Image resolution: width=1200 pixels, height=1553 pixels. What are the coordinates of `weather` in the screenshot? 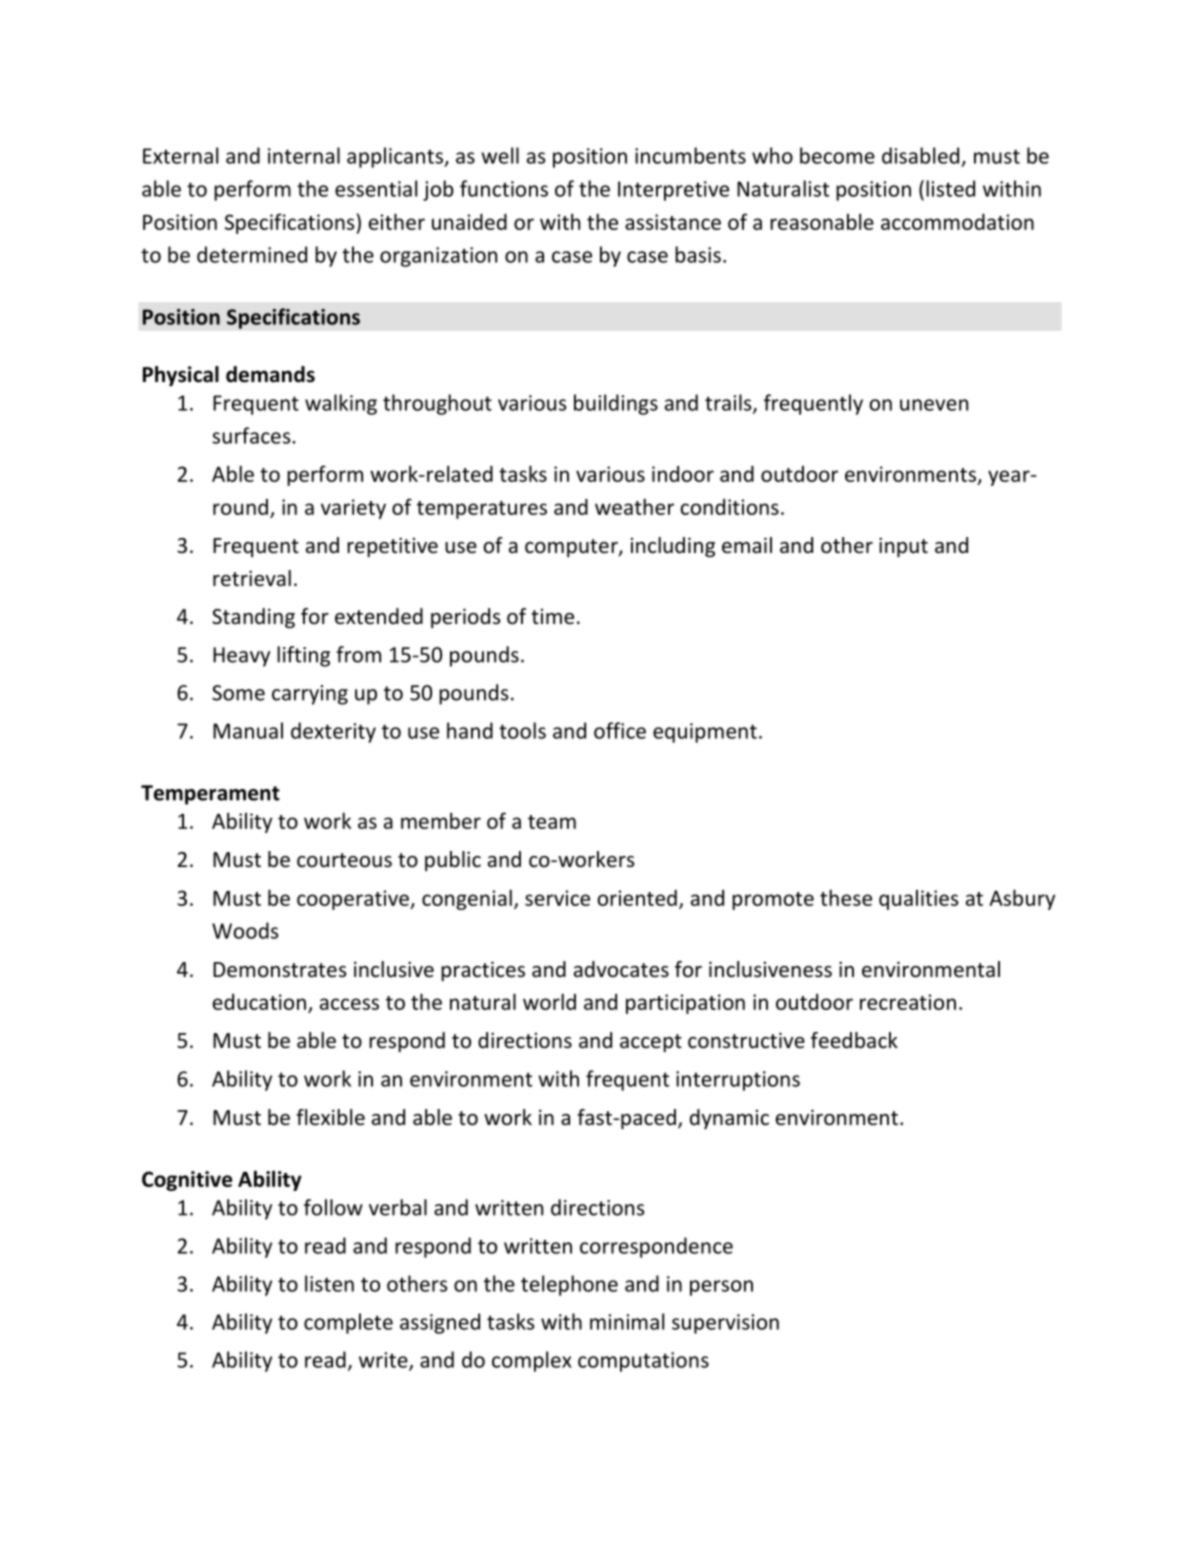 It's located at (634, 506).
